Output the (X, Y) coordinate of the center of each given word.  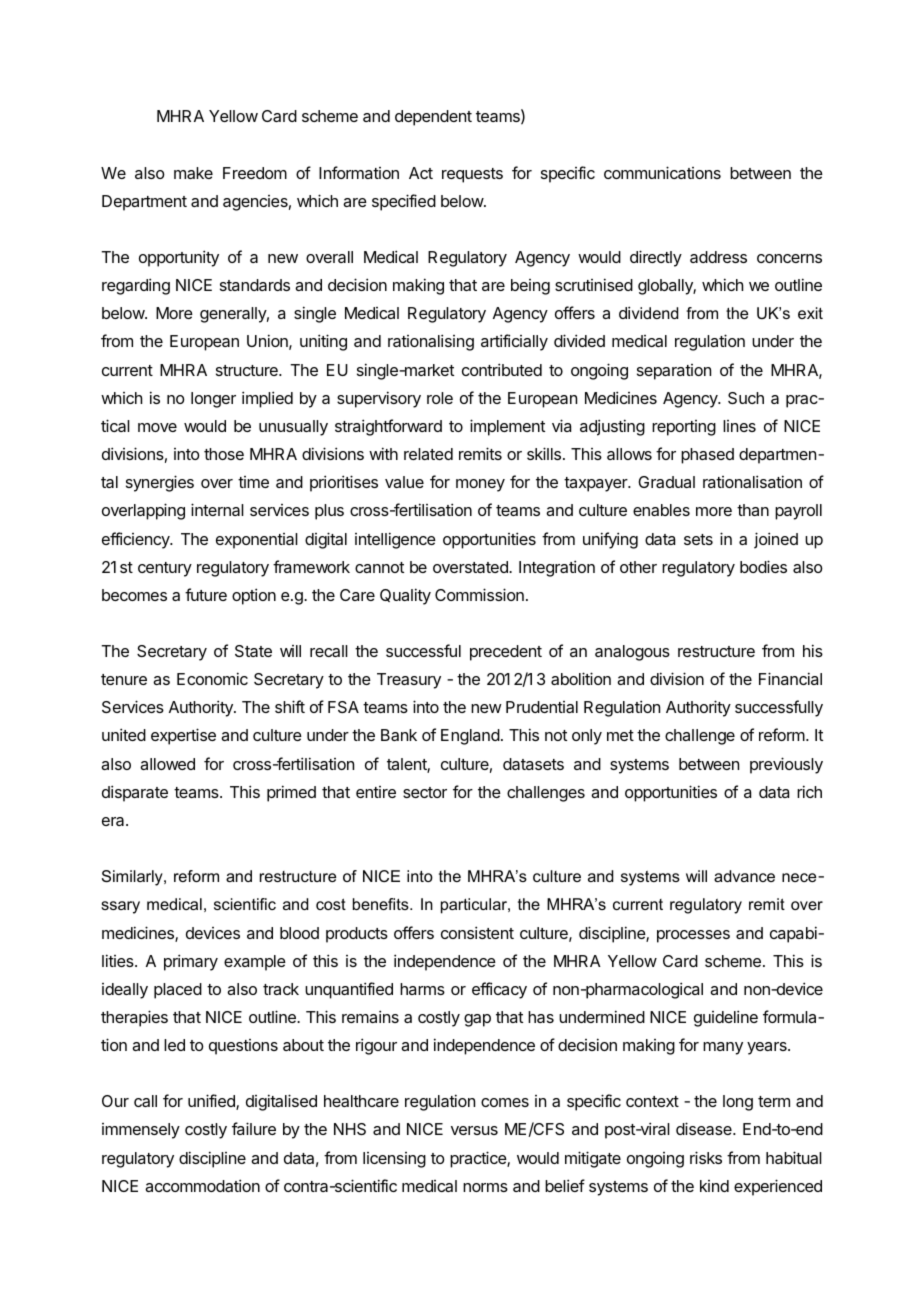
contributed (502, 369)
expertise (183, 736)
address (718, 257)
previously (786, 765)
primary (191, 962)
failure (254, 1128)
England (470, 737)
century (165, 569)
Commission (479, 594)
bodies (763, 566)
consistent (477, 932)
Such (746, 398)
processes (693, 936)
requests (472, 175)
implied (267, 399)
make (193, 173)
